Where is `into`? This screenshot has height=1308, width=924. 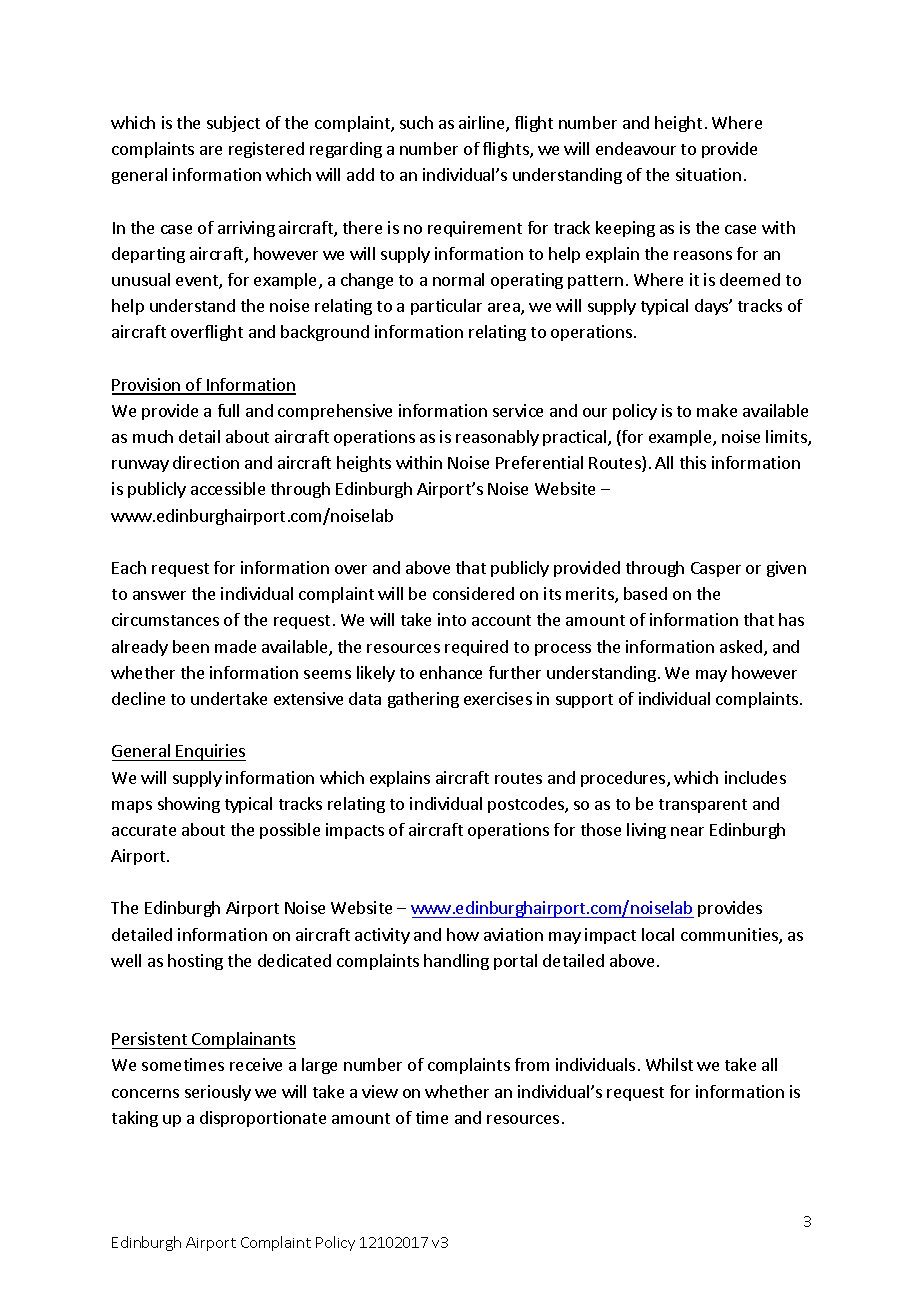
into is located at coordinates (452, 619).
